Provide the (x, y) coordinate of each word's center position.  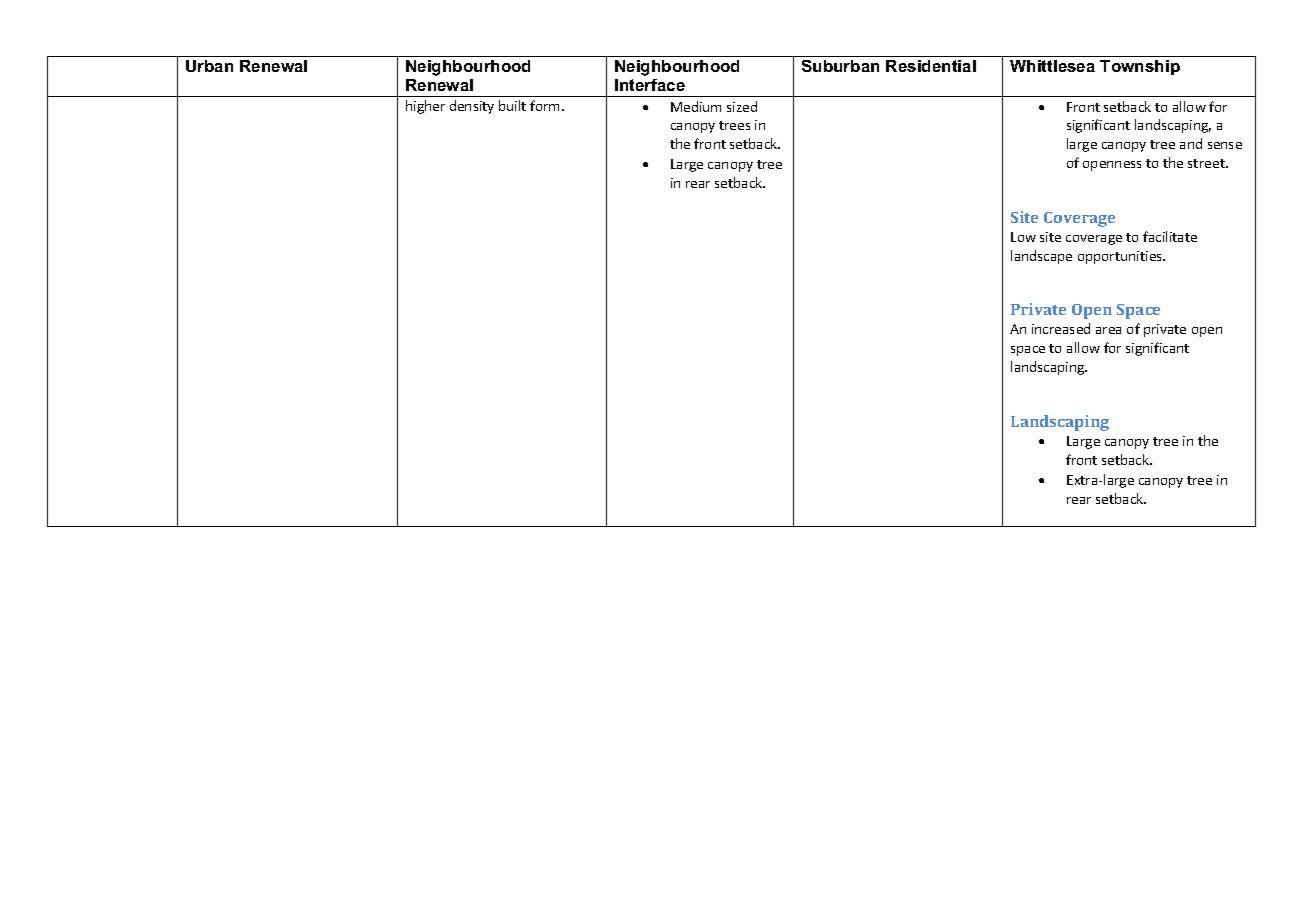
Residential (931, 66)
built (512, 105)
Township (1140, 67)
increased (1061, 328)
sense (1225, 145)
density (472, 107)
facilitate (1170, 236)
